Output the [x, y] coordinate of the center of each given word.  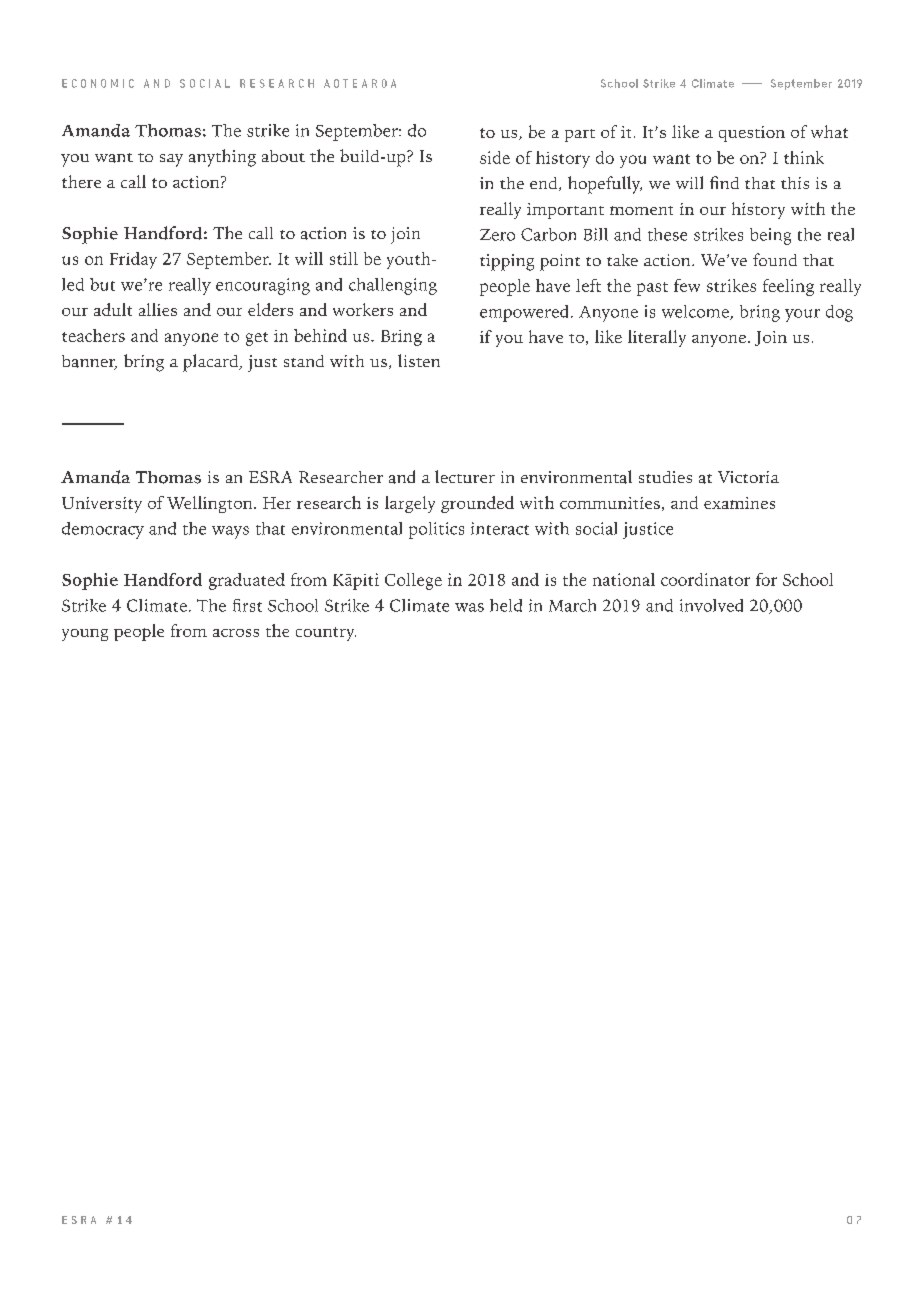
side [495, 157]
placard [212, 363]
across [236, 633]
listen [419, 360]
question [752, 134]
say [171, 160]
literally [657, 338]
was [469, 607]
